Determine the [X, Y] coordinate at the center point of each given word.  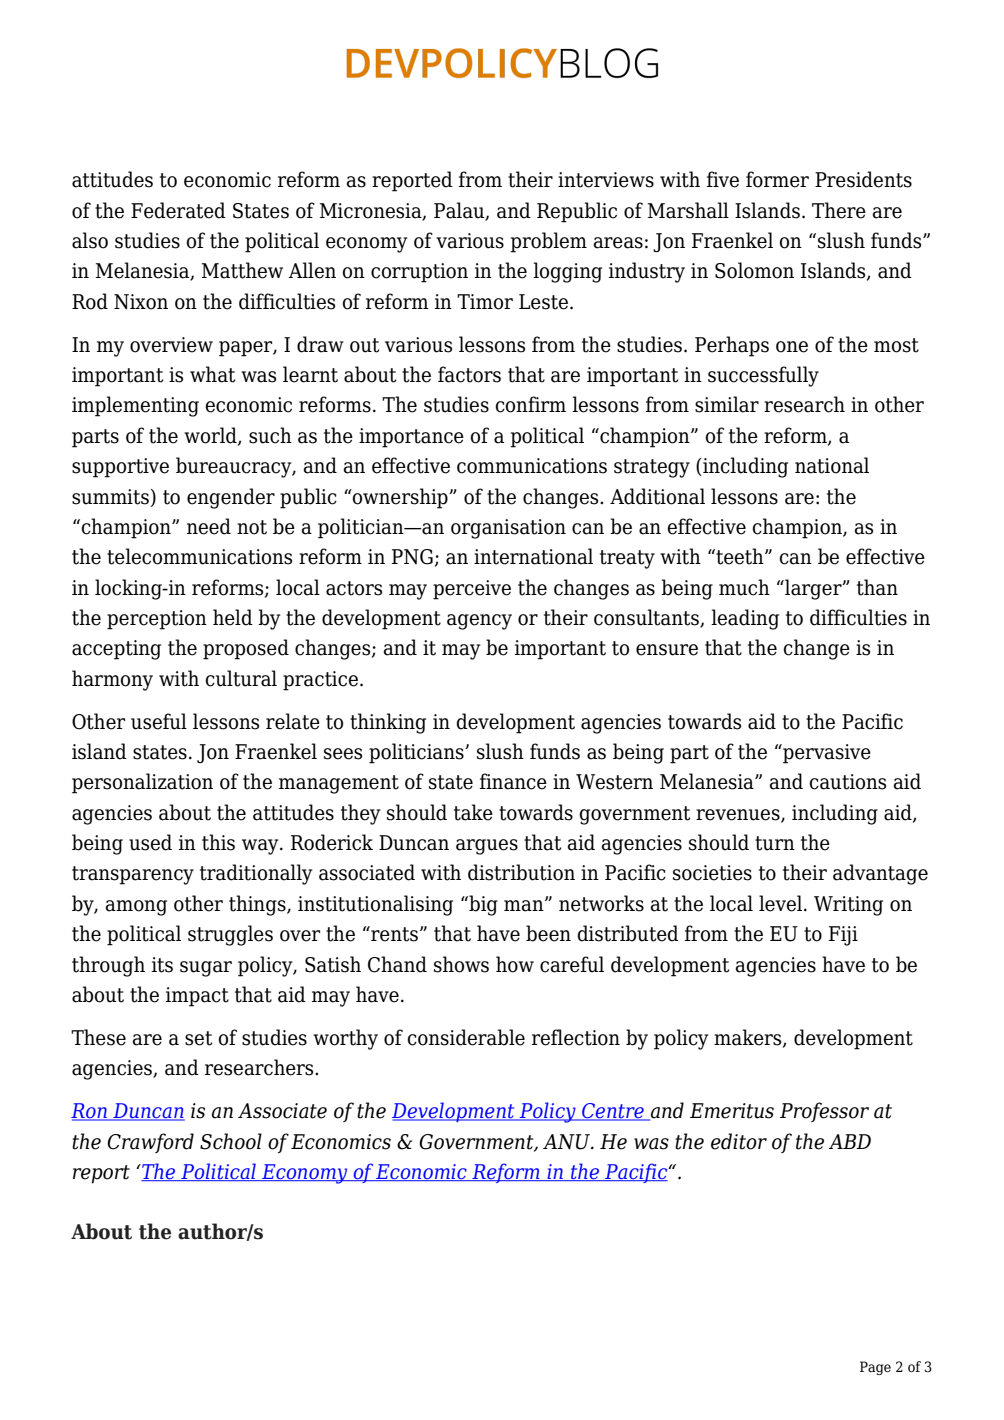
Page [875, 1368]
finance [513, 781]
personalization [142, 783]
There [839, 210]
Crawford [150, 1143]
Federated [178, 210]
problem [548, 242]
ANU [567, 1142]
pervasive [826, 754]
